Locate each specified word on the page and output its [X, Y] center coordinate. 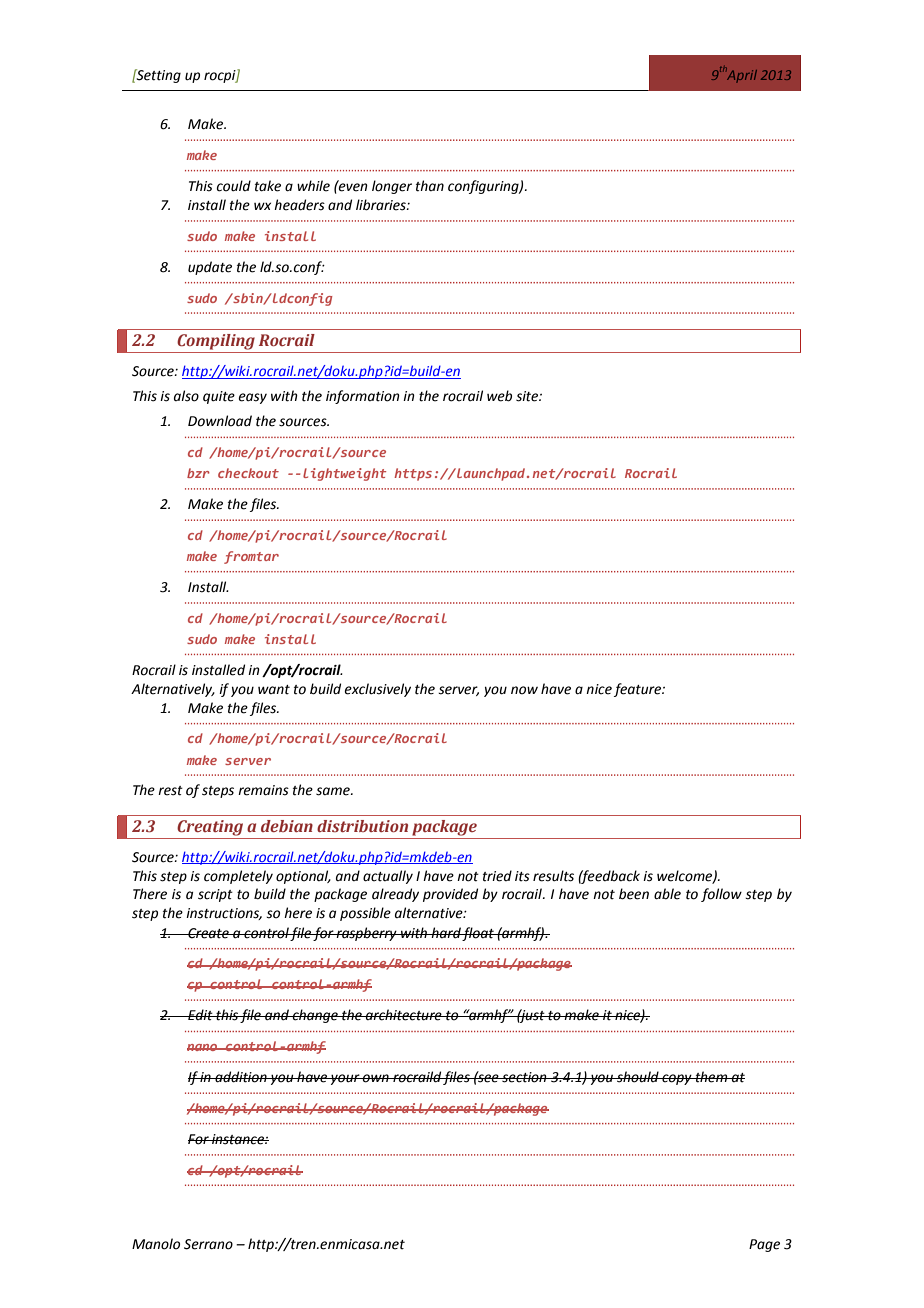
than [430, 186]
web [499, 396]
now [524, 690]
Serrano [208, 1244]
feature [638, 690]
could [233, 186]
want [274, 690]
